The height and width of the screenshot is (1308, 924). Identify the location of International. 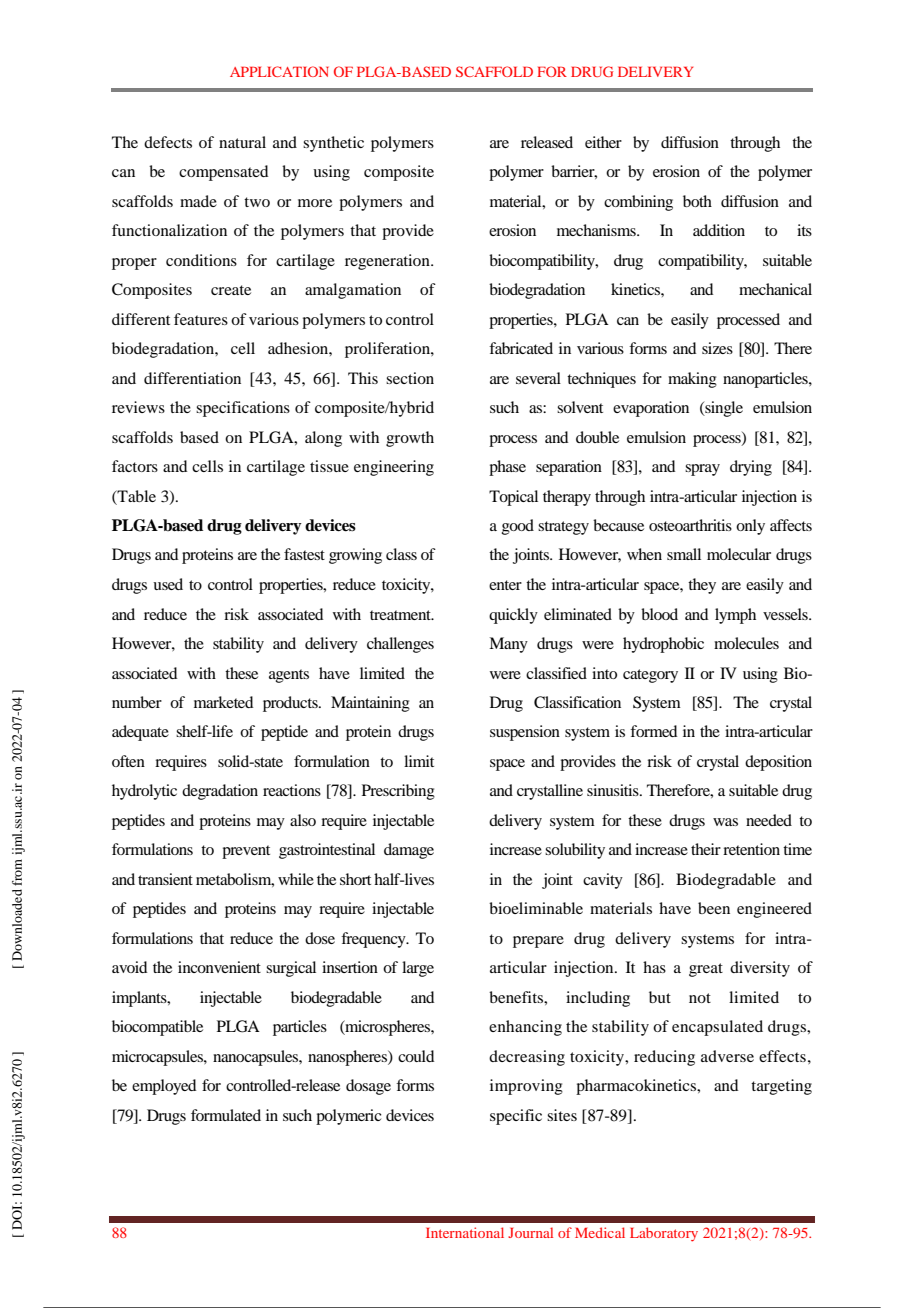
(465, 1232).
